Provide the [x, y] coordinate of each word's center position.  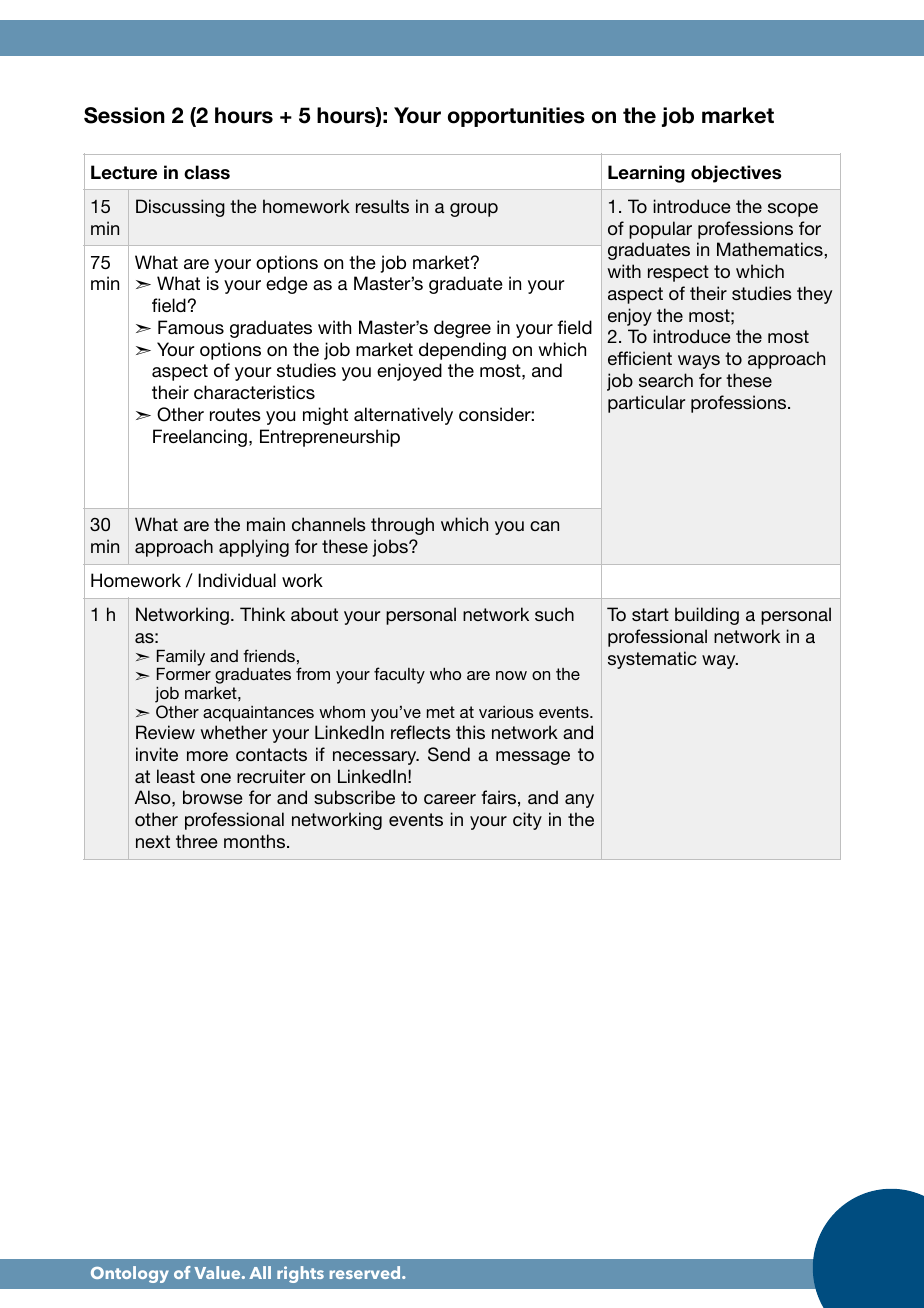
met [441, 712]
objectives [736, 174]
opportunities [516, 117]
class [207, 172]
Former [184, 674]
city [527, 821]
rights [300, 1274]
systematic [652, 660]
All [260, 1272]
